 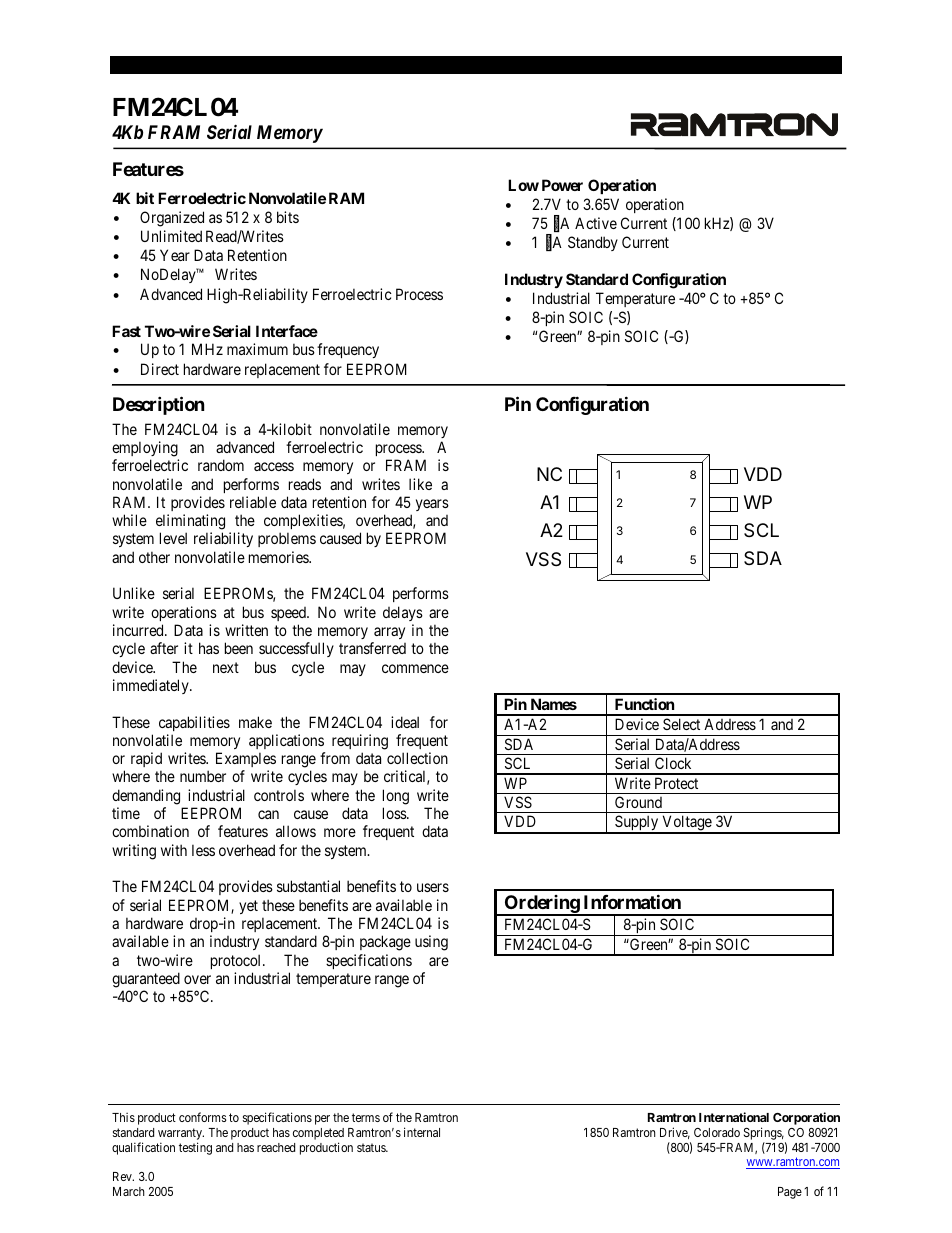 What do you see at coordinates (415, 668) in the screenshot?
I see `commence` at bounding box center [415, 668].
